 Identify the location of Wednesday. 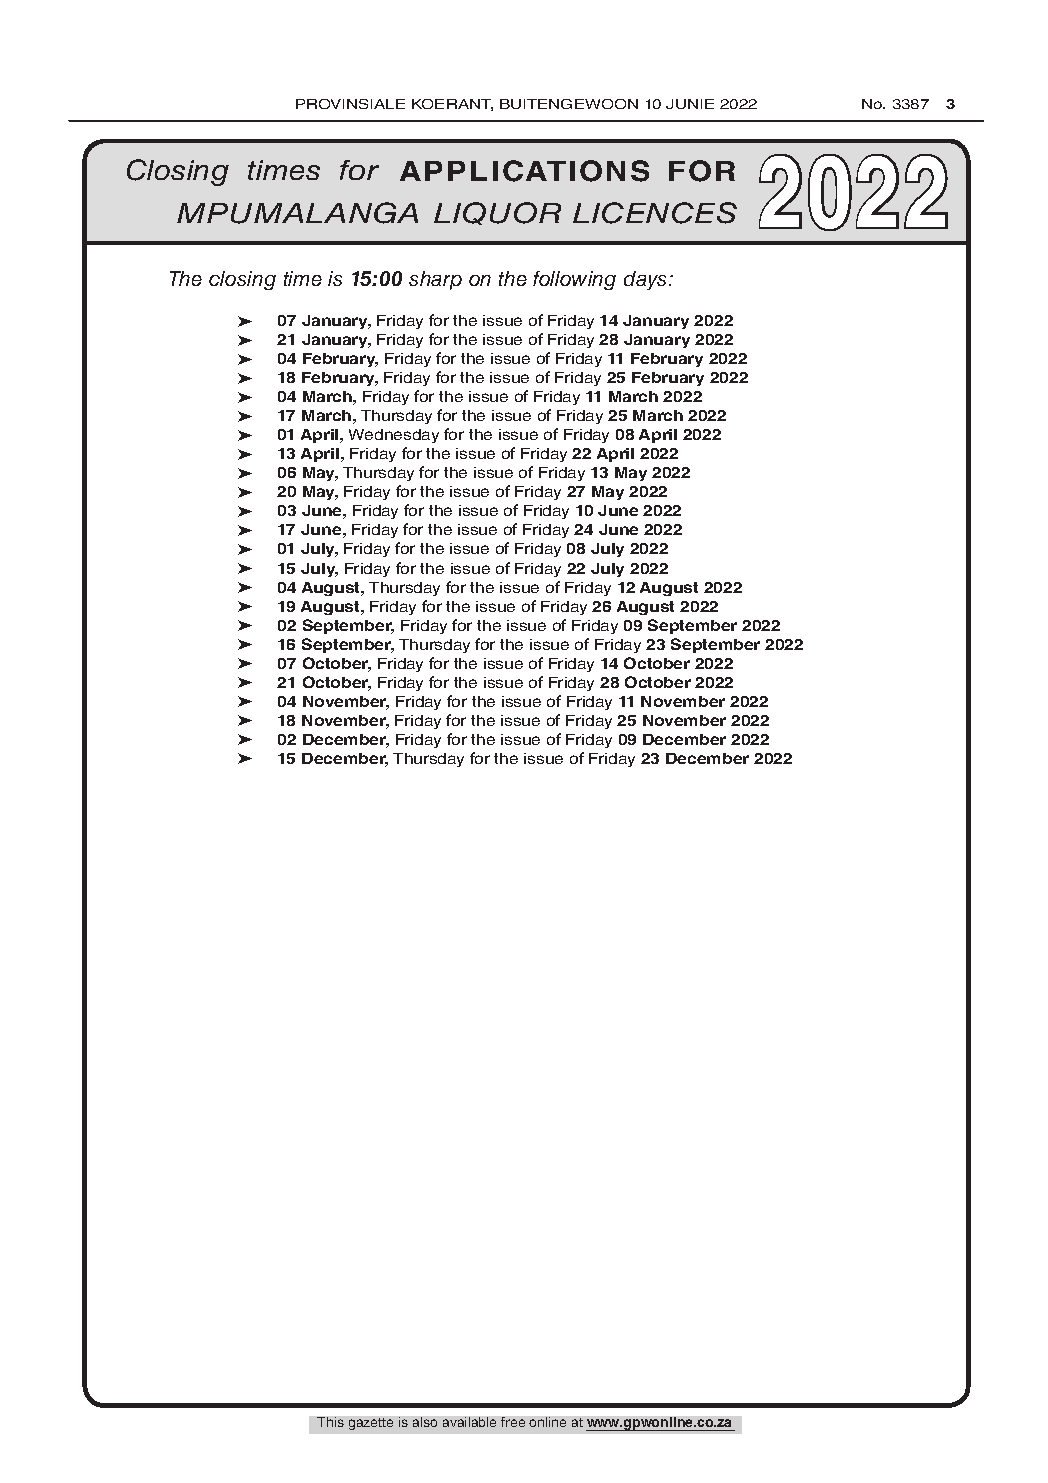
(394, 436).
